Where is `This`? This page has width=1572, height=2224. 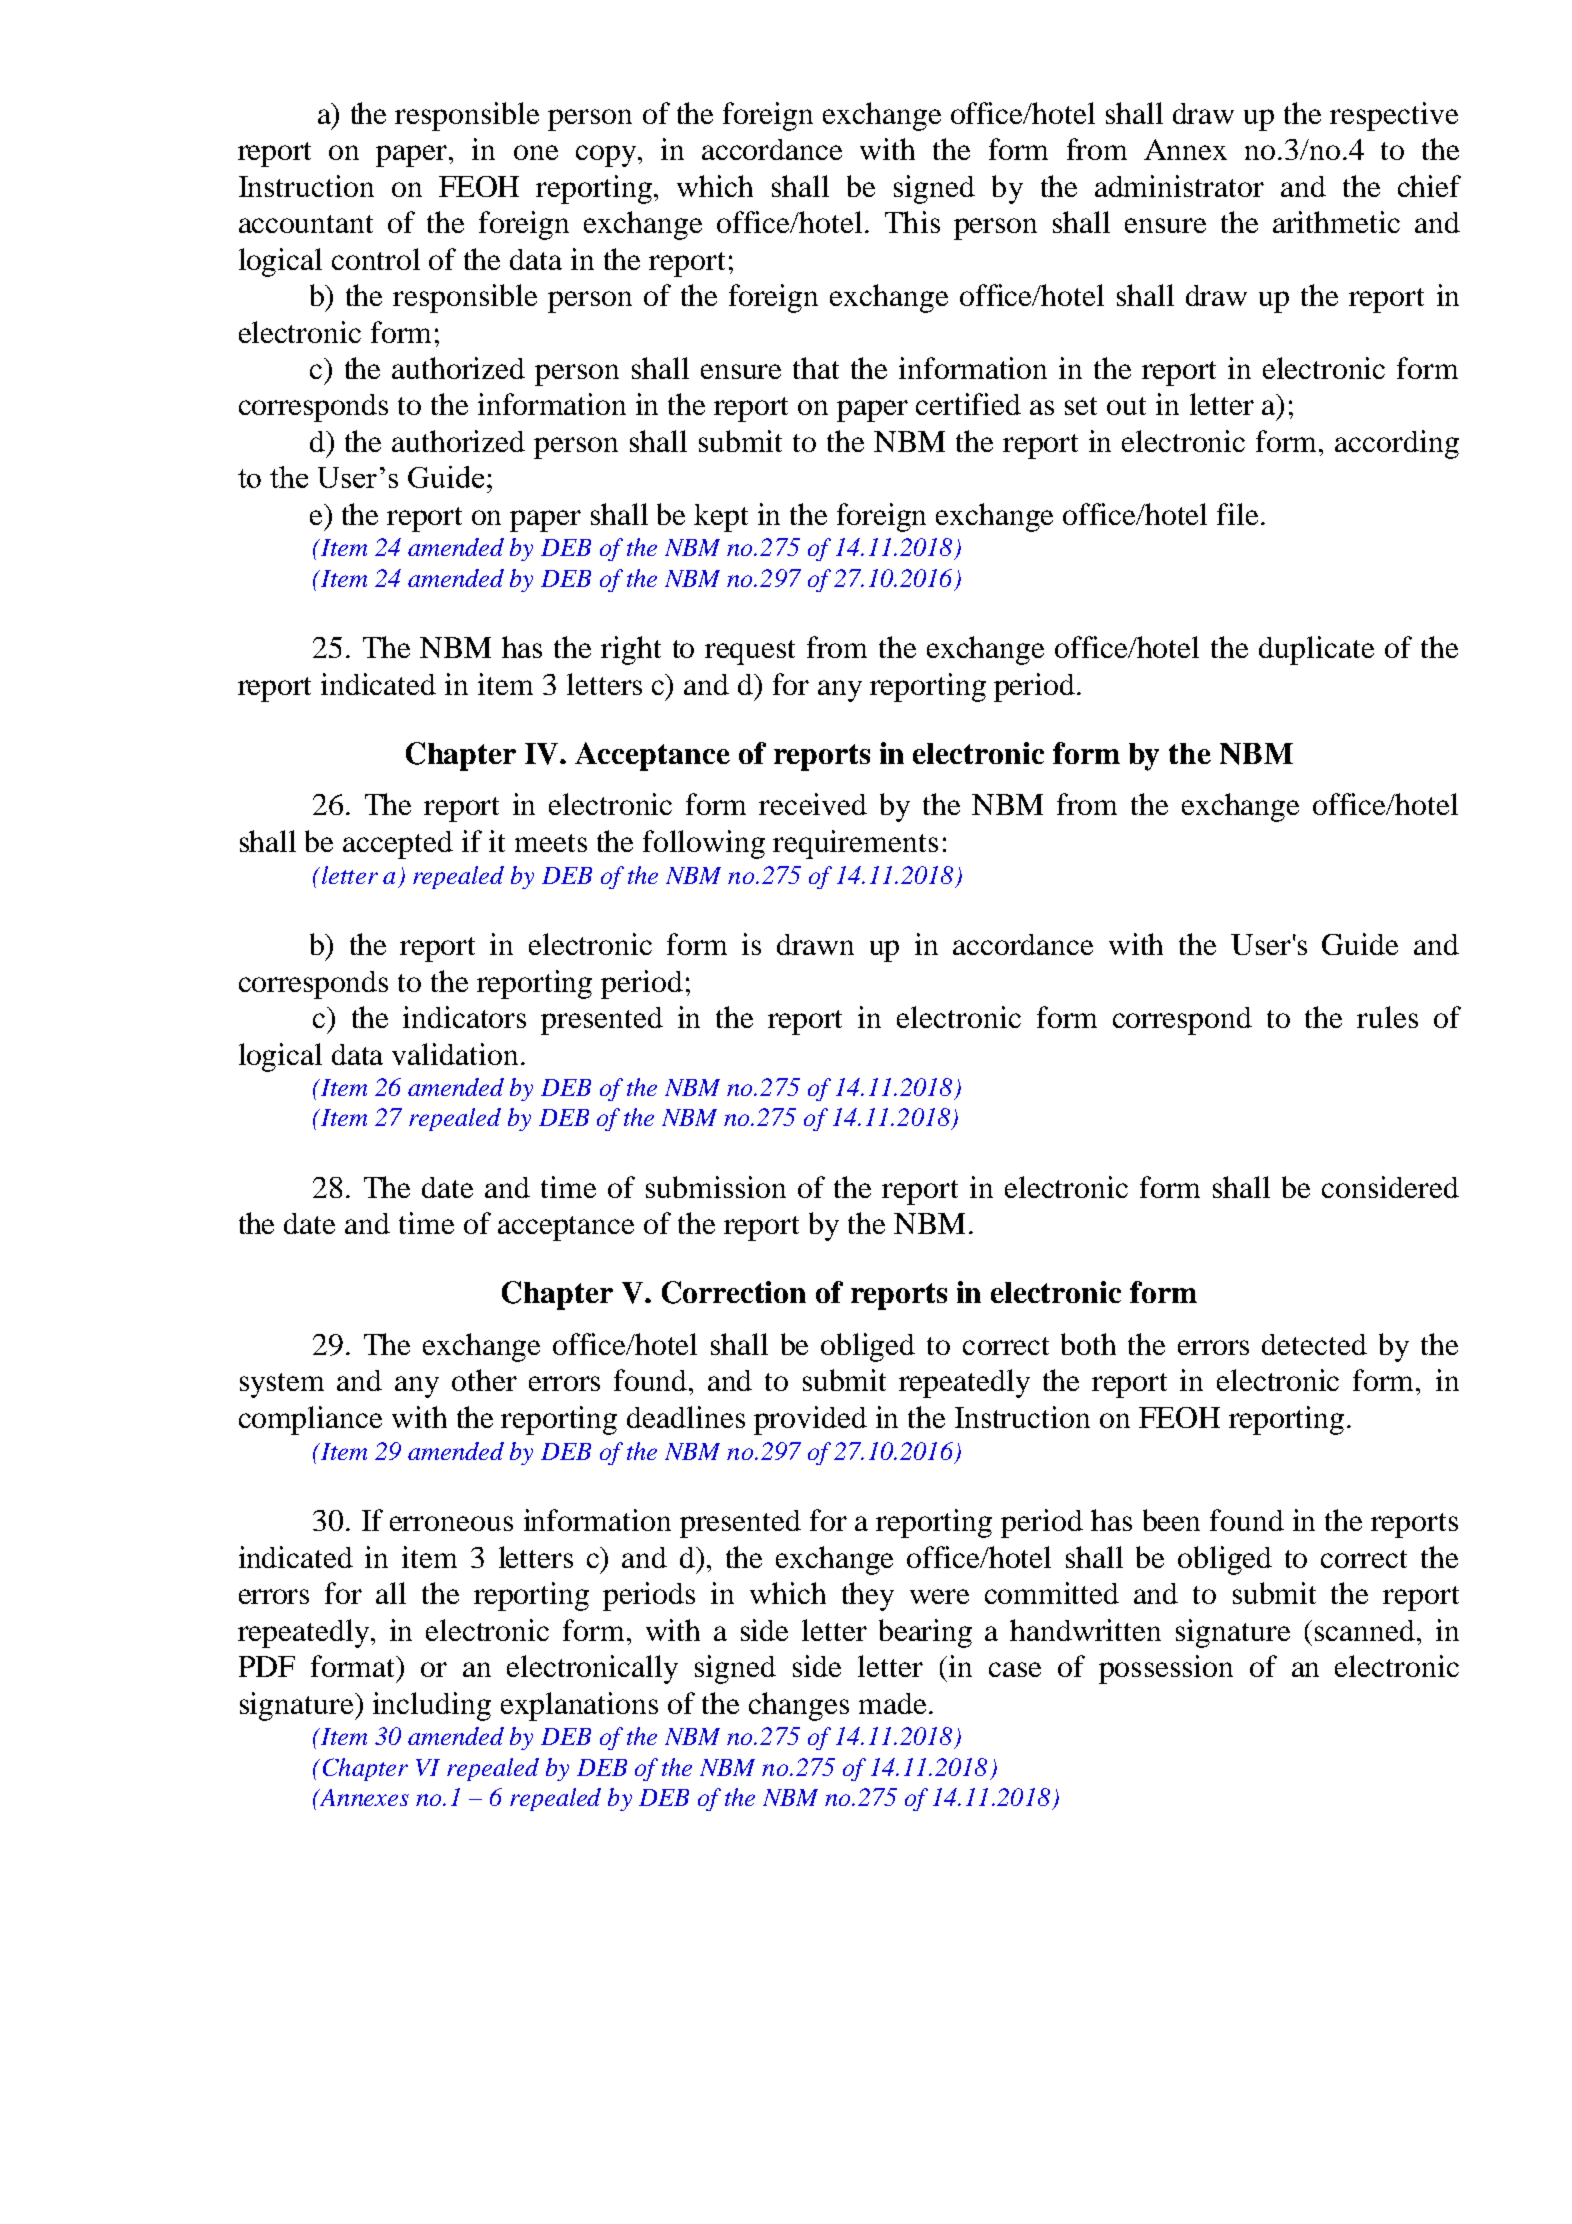
This is located at coordinates (912, 222).
